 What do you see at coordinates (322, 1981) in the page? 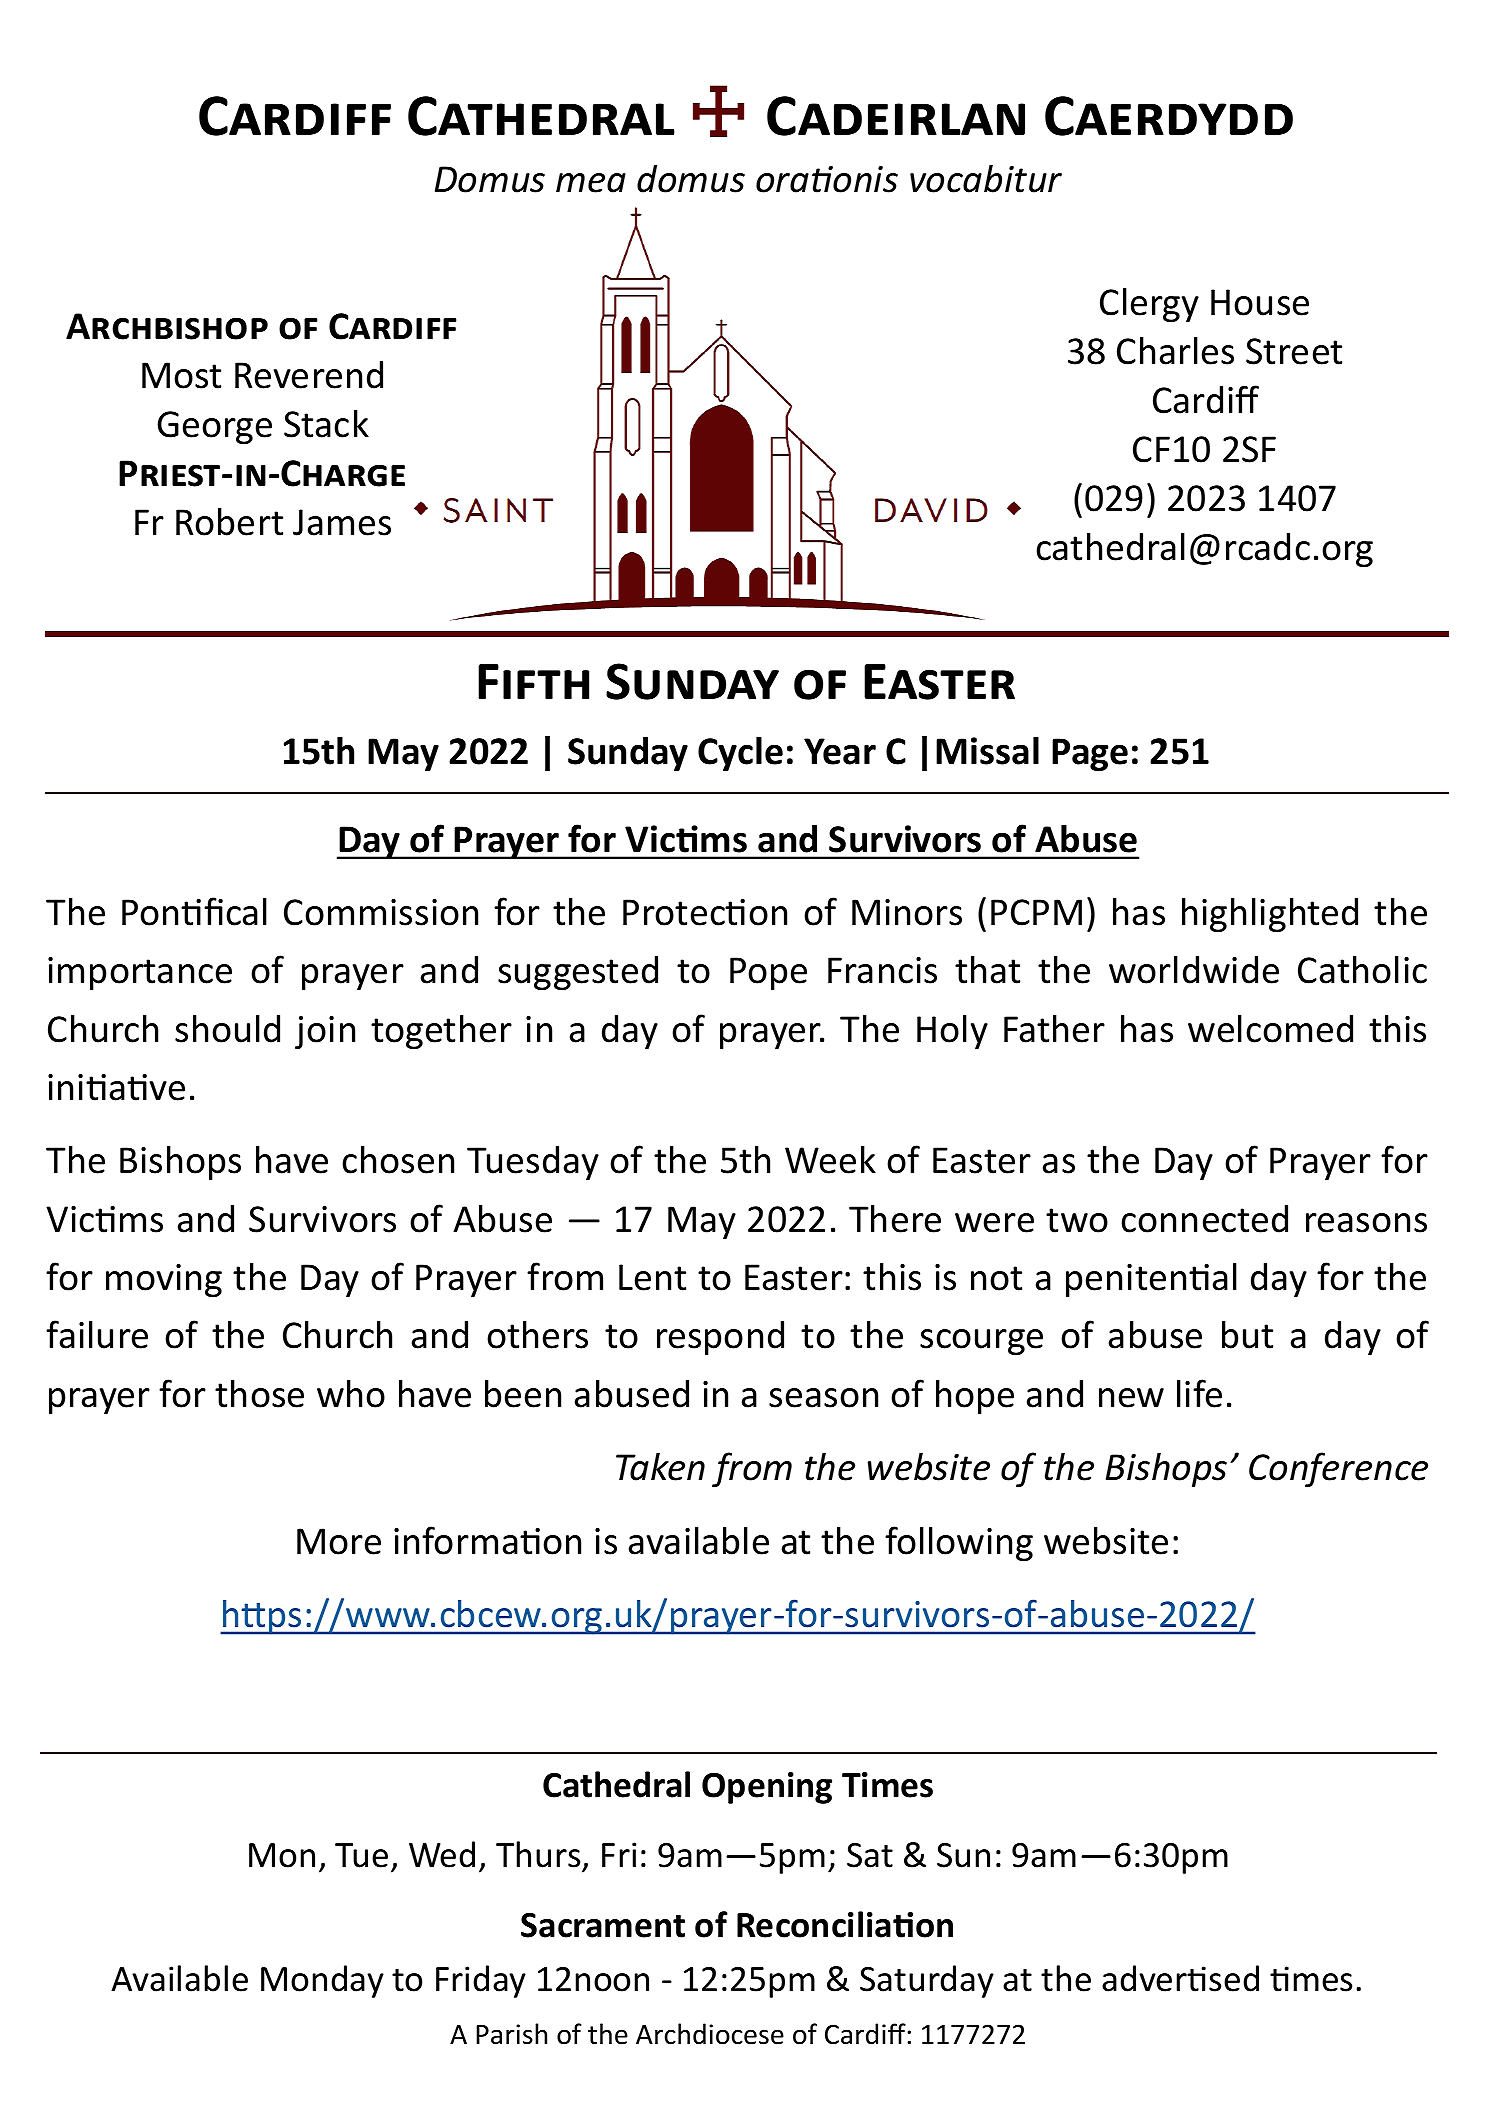
I see `Monday` at bounding box center [322, 1981].
